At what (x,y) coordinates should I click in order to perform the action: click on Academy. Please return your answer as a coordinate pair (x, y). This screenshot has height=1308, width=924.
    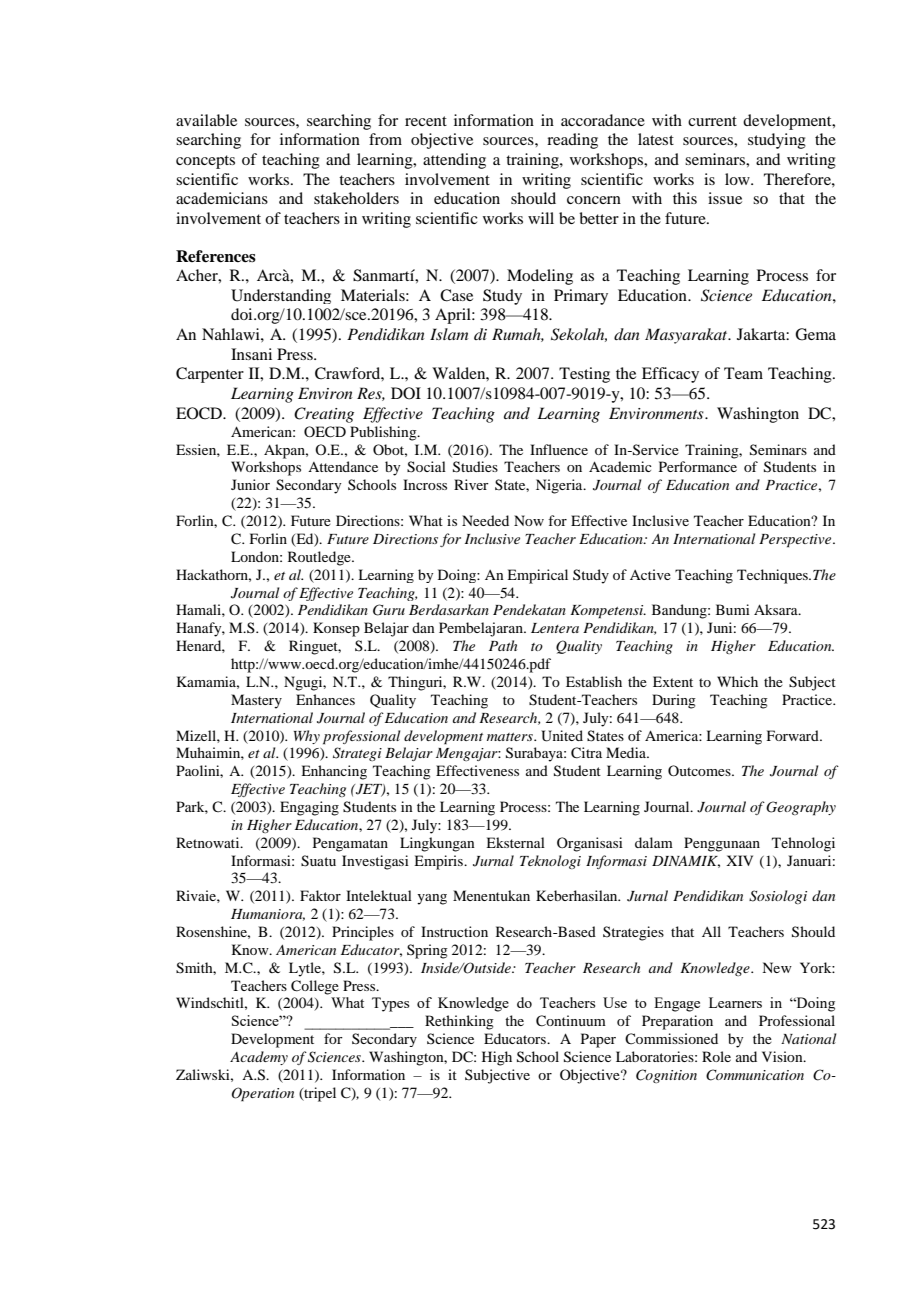
    Looking at the image, I should click on (259, 1058).
